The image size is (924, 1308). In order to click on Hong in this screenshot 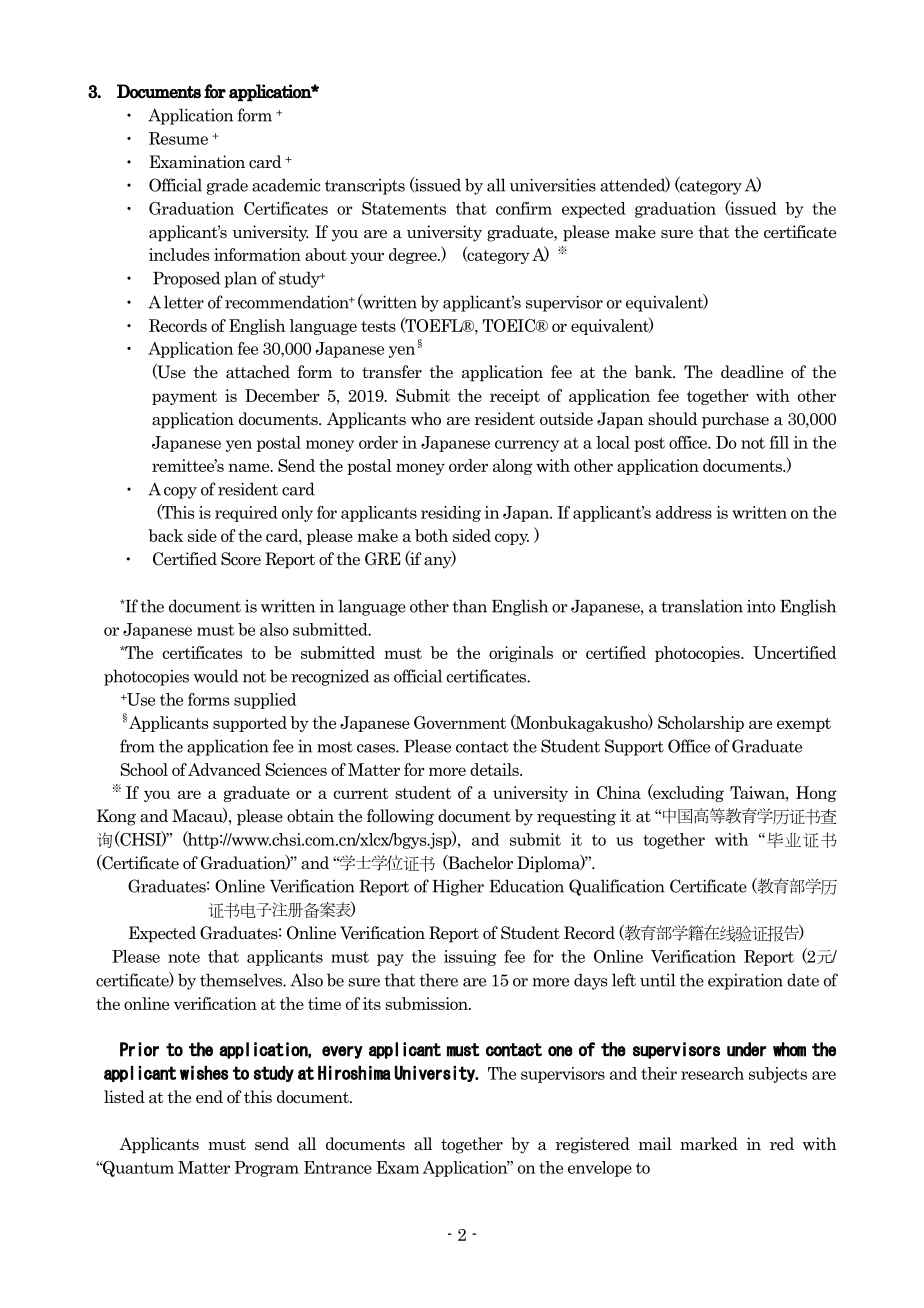, I will do `click(816, 794)`.
